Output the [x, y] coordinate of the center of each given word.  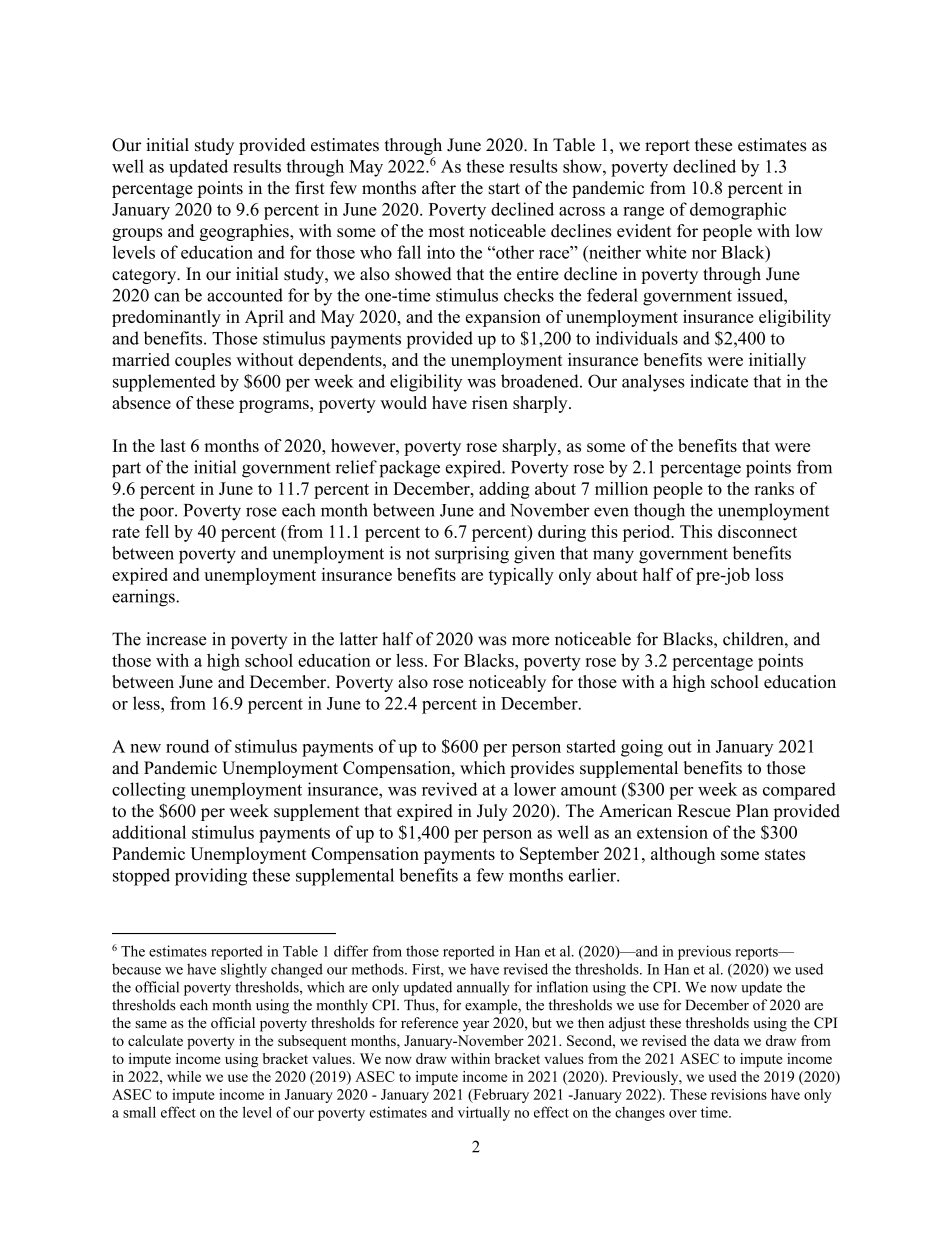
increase [176, 639]
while [184, 1076]
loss [769, 574]
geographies [245, 232]
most [447, 232]
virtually [484, 1113]
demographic [738, 211]
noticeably [507, 683]
